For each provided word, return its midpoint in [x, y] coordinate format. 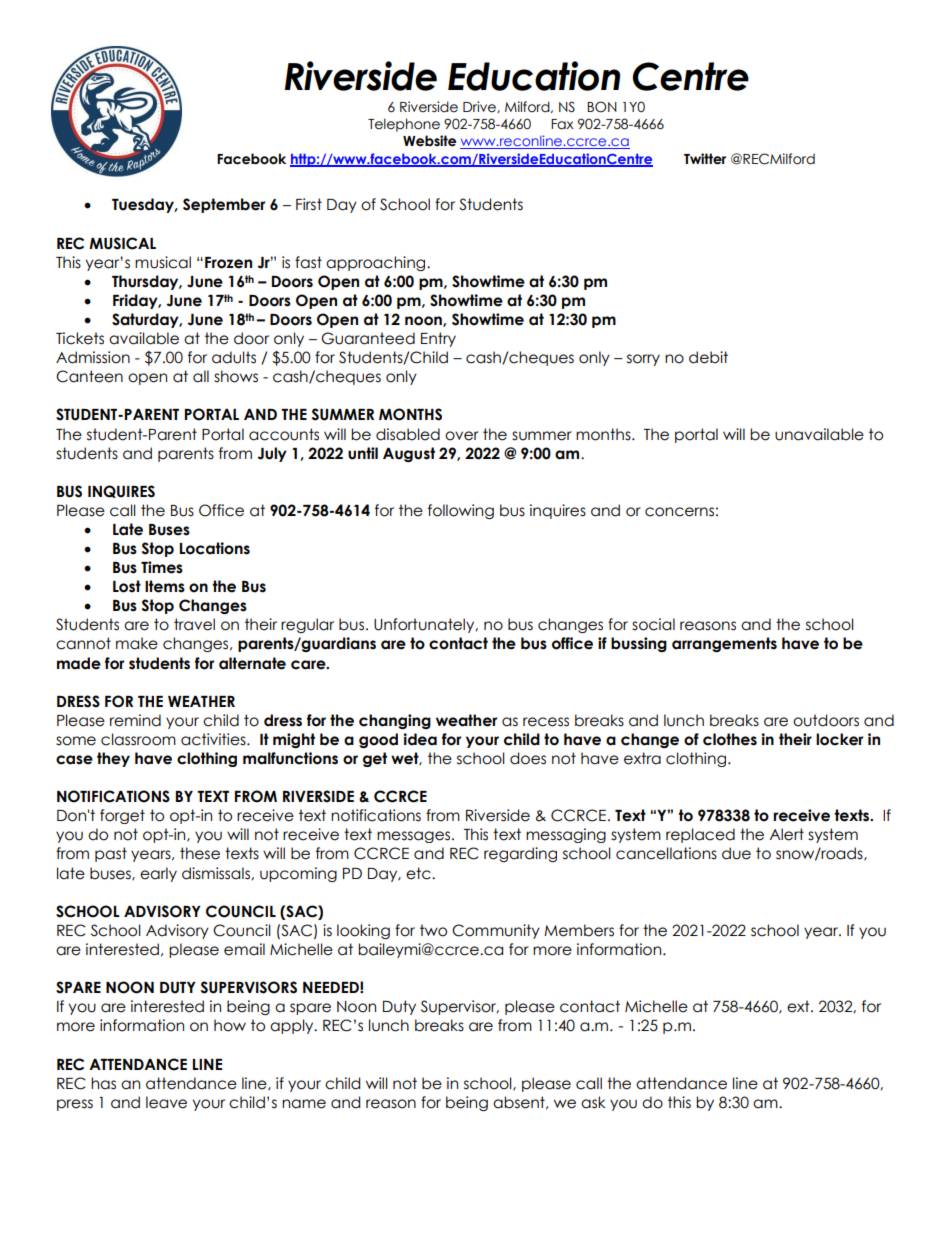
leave [166, 1102]
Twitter [705, 159]
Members [579, 930]
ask [593, 1102]
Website [429, 141]
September [224, 205]
